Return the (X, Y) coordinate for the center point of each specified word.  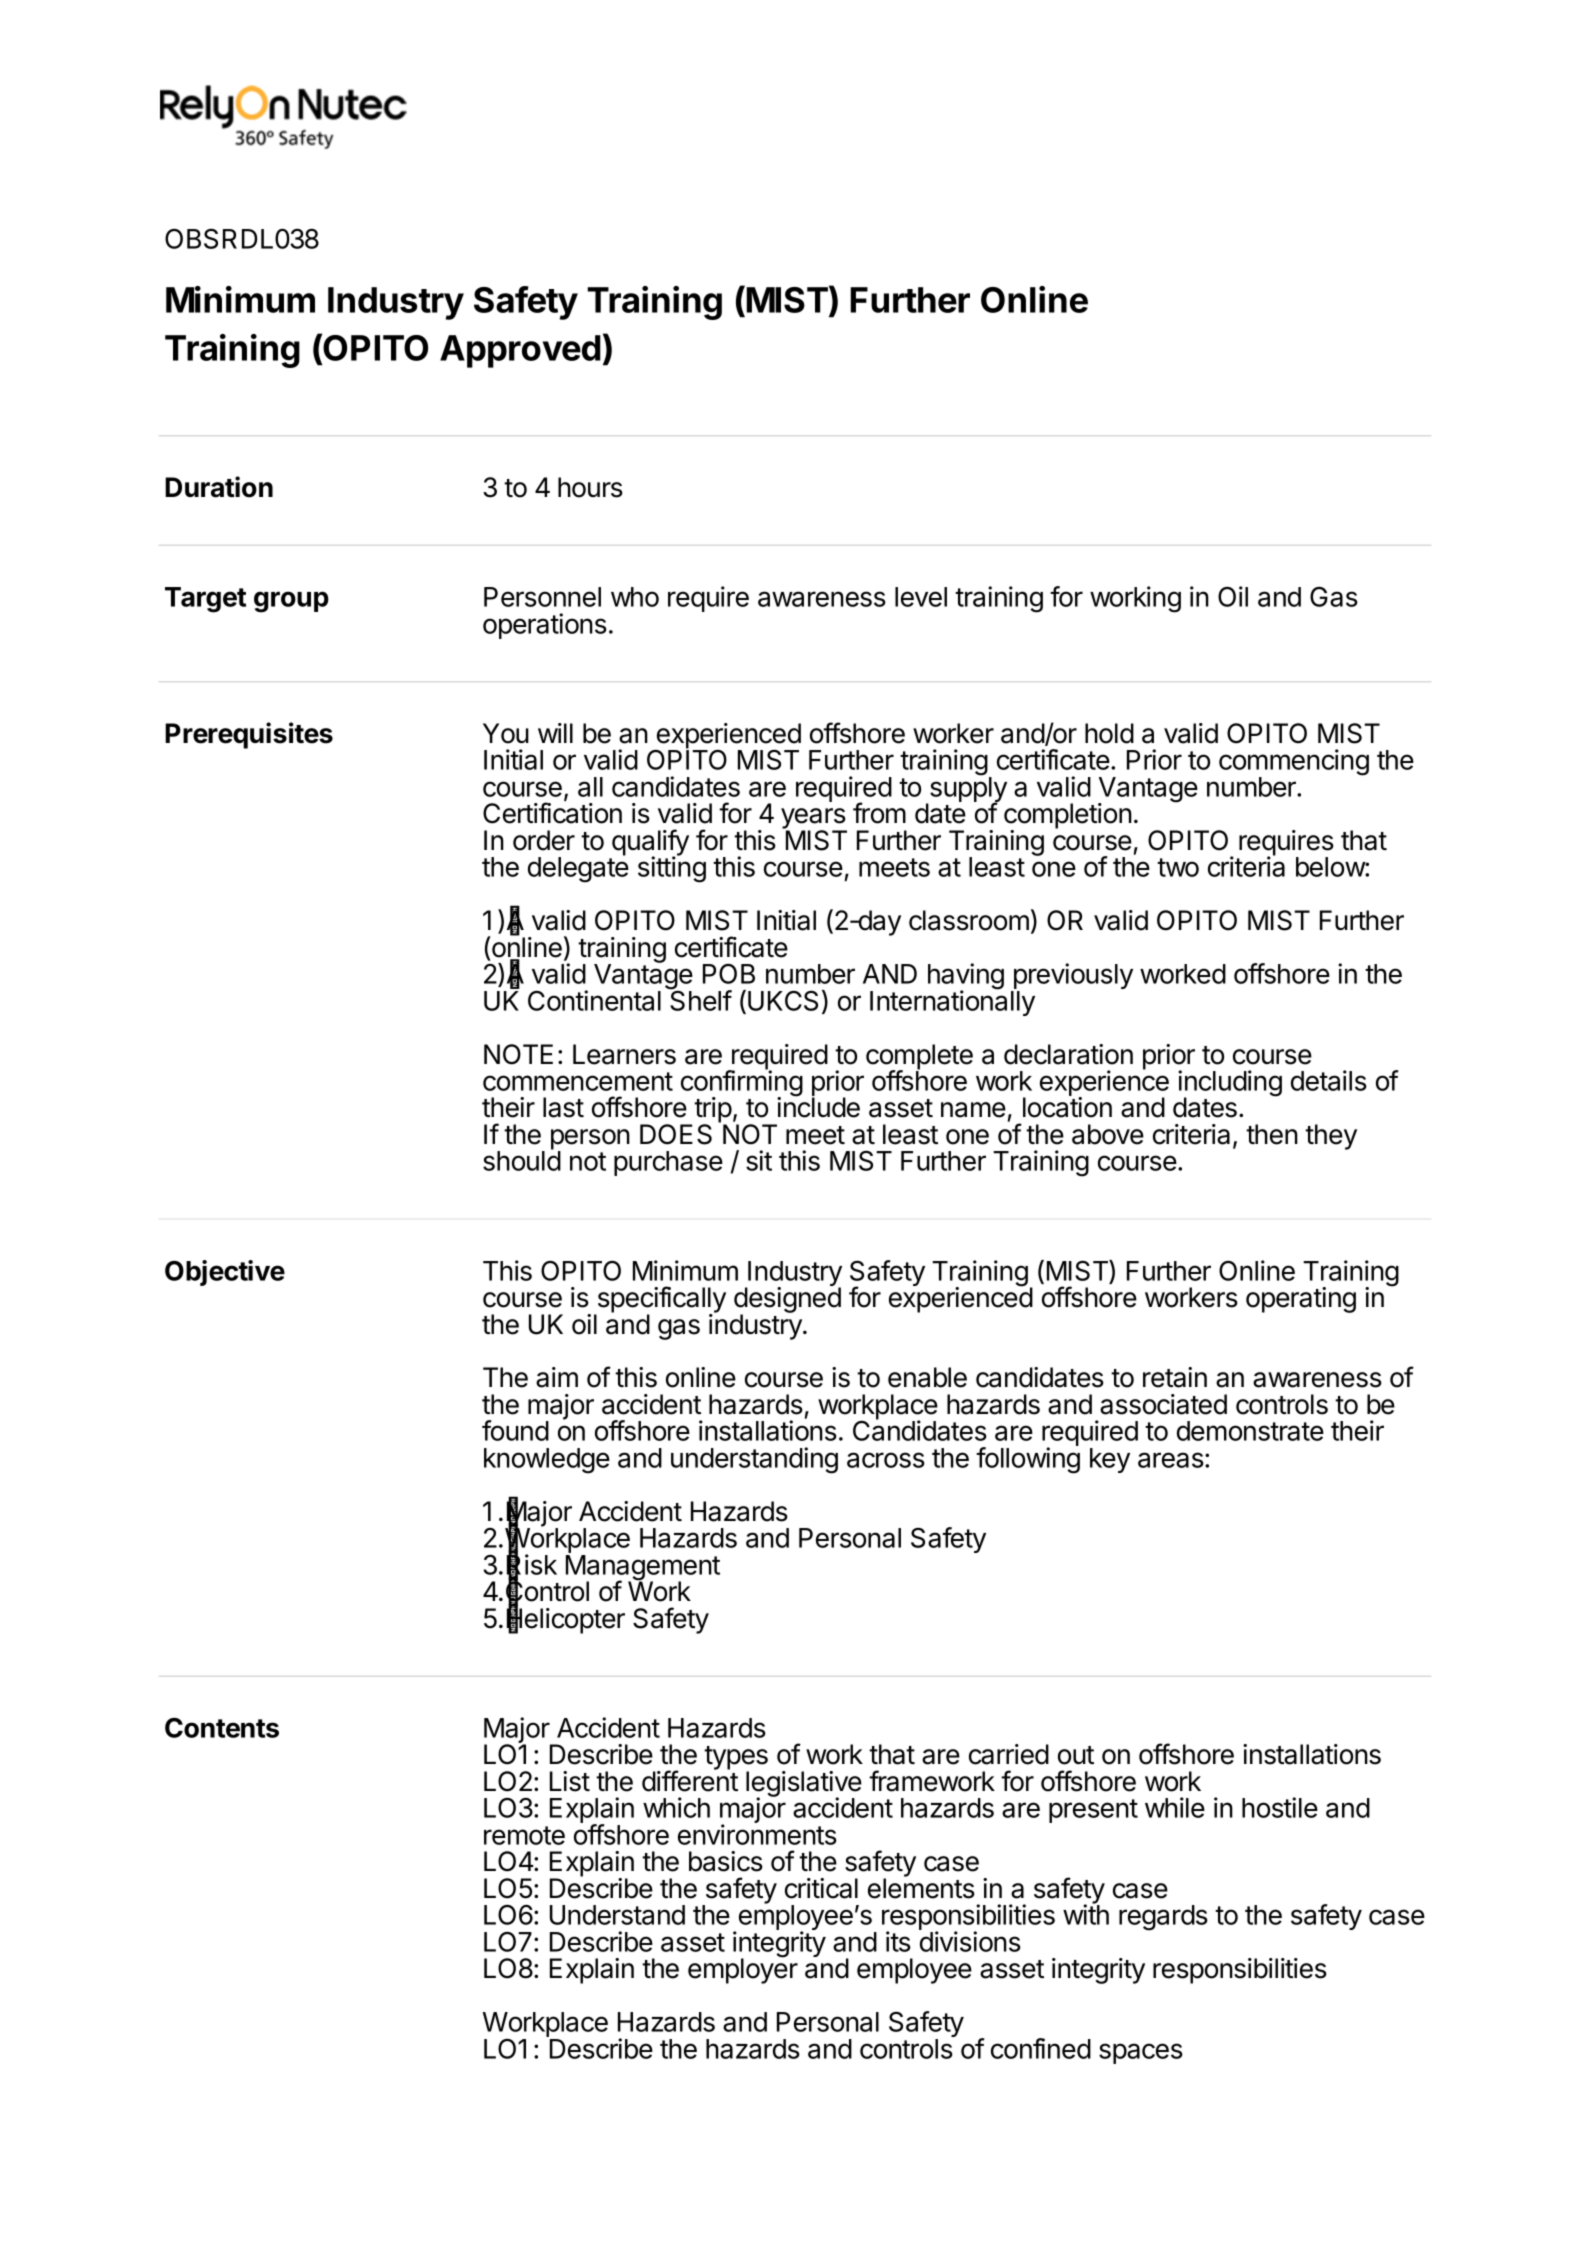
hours (590, 487)
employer (743, 1970)
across (886, 1460)
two (1178, 867)
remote (524, 1835)
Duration (219, 487)
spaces (1141, 2053)
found (515, 1430)
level (921, 597)
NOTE (518, 1054)
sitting (672, 869)
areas (1171, 1460)
